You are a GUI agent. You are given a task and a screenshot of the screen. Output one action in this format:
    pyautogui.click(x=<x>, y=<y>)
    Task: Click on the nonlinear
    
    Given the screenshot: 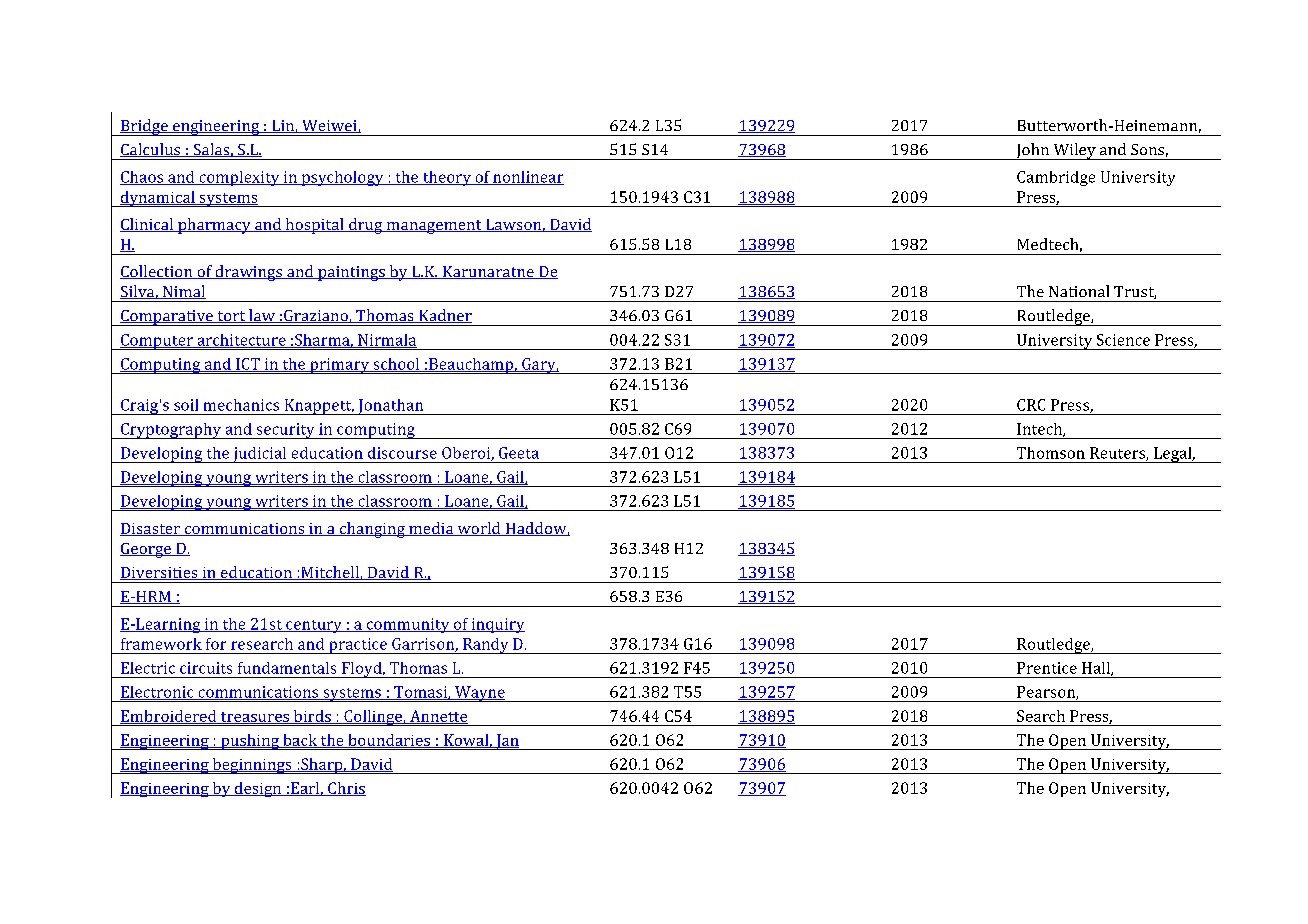 What is the action you would take?
    pyautogui.click(x=527, y=178)
